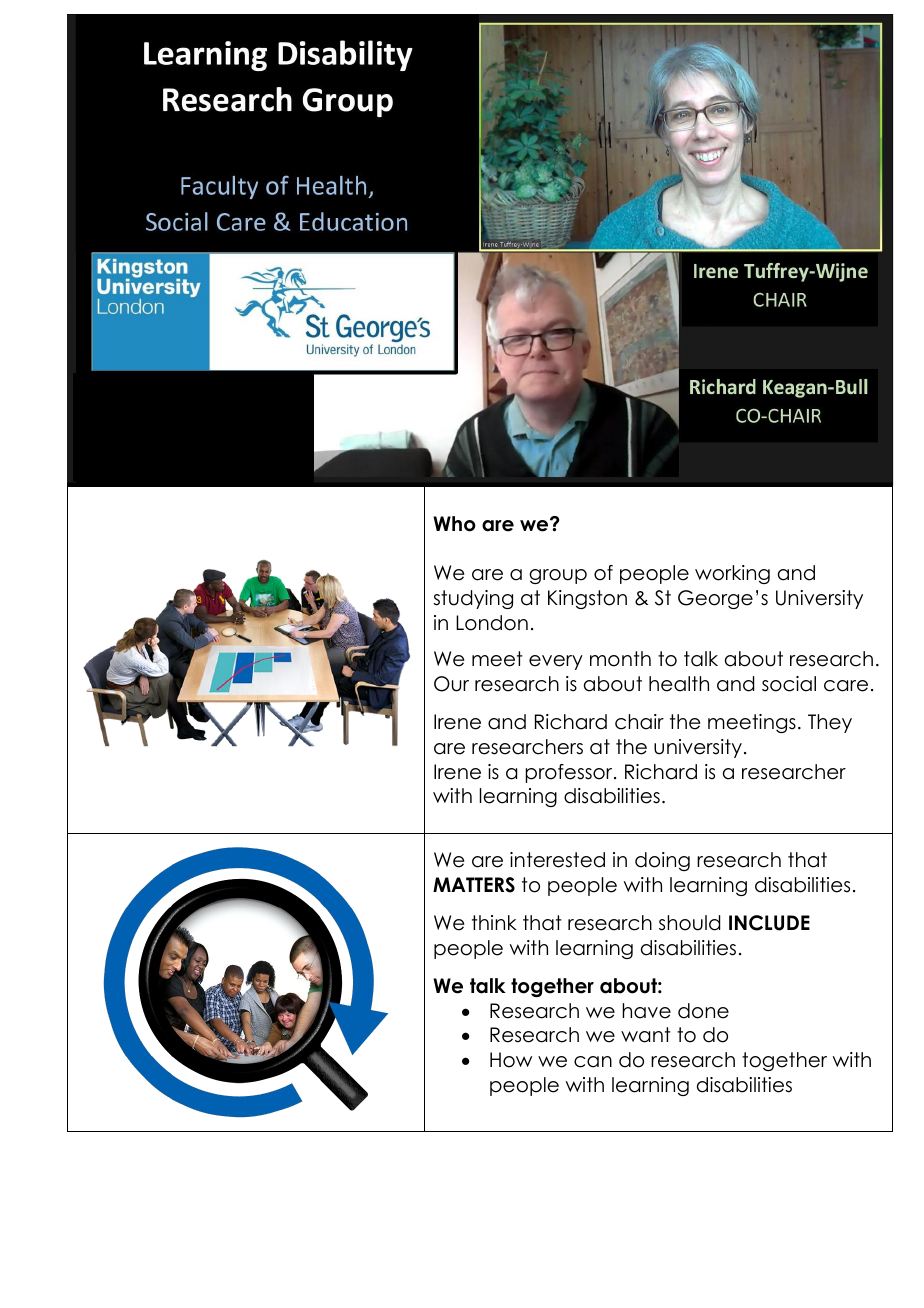 This image has height=1308, width=924. Describe the element at coordinates (511, 1060) in the image. I see `How` at that location.
